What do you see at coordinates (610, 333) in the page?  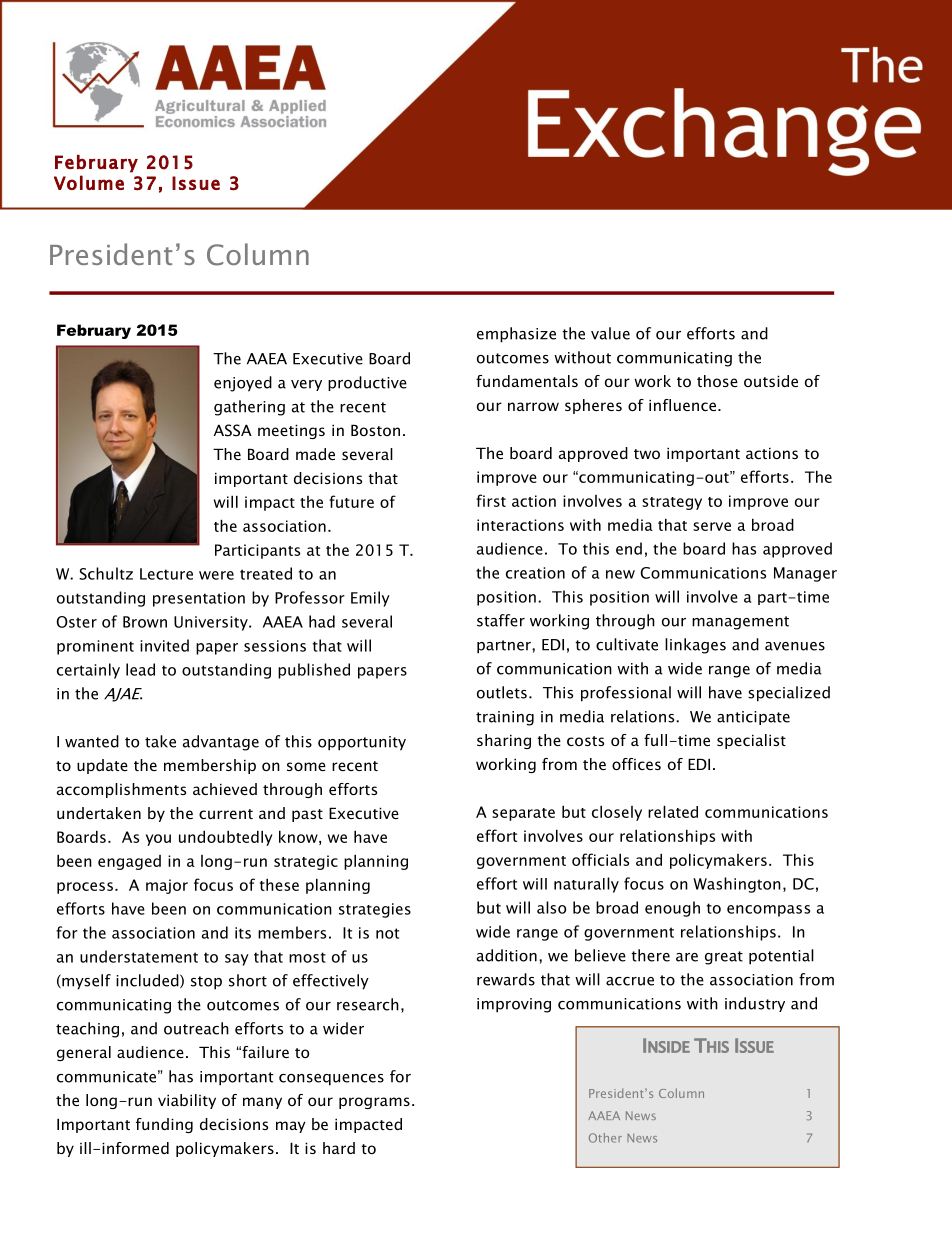 I see `value` at bounding box center [610, 333].
